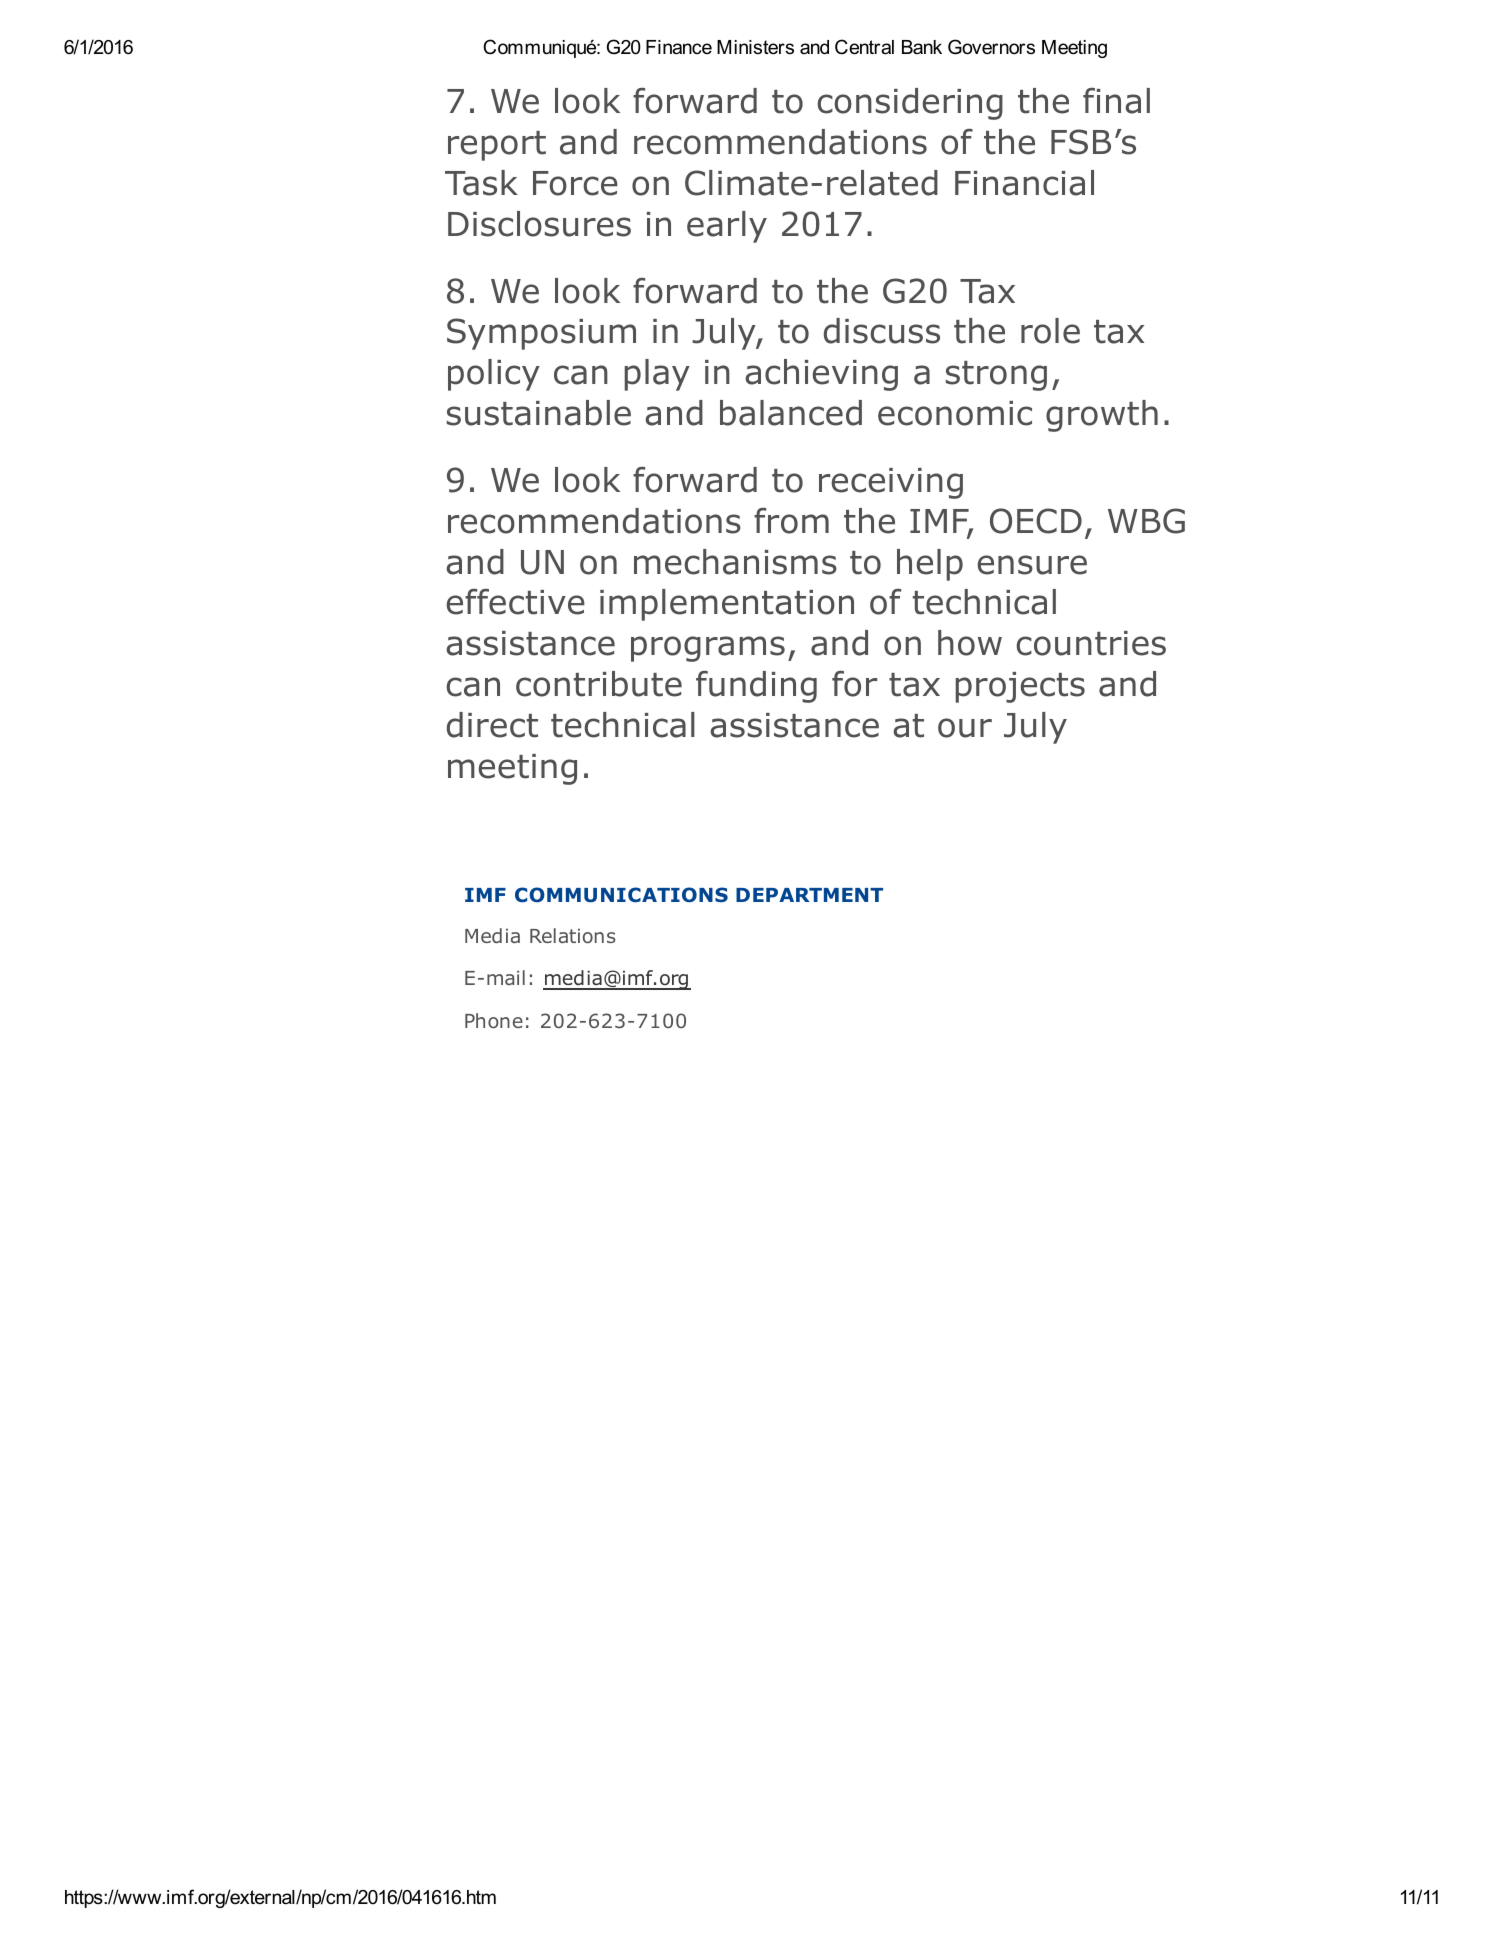 This image has height=1946, width=1504. I want to click on Phone, so click(494, 1020).
